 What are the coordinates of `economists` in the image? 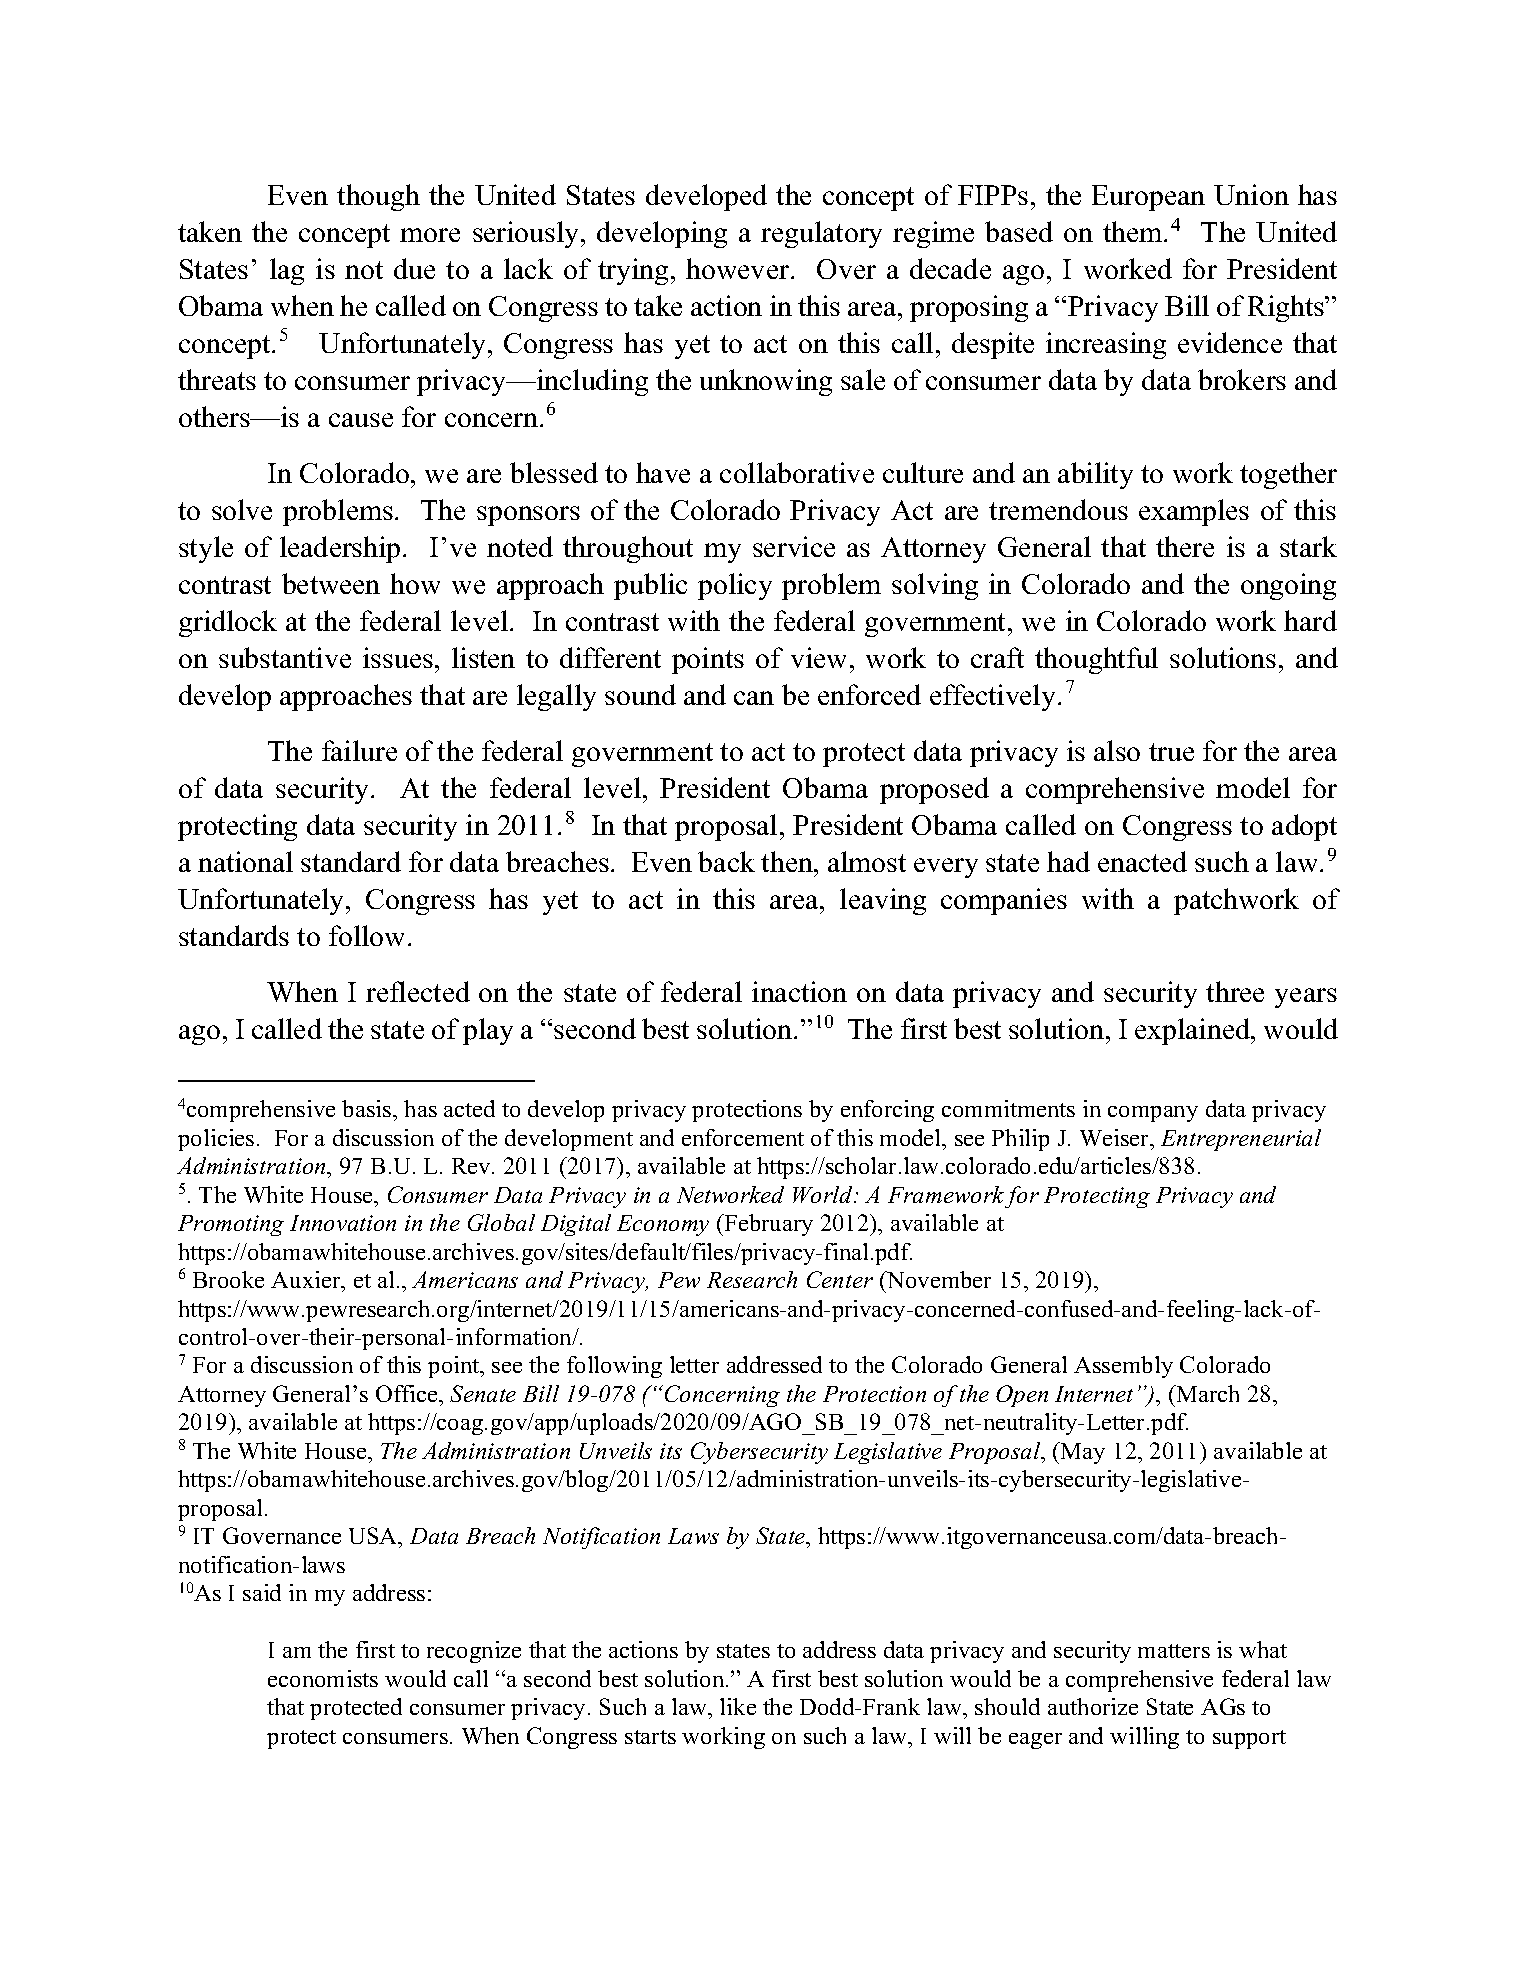 It's located at (323, 1678).
